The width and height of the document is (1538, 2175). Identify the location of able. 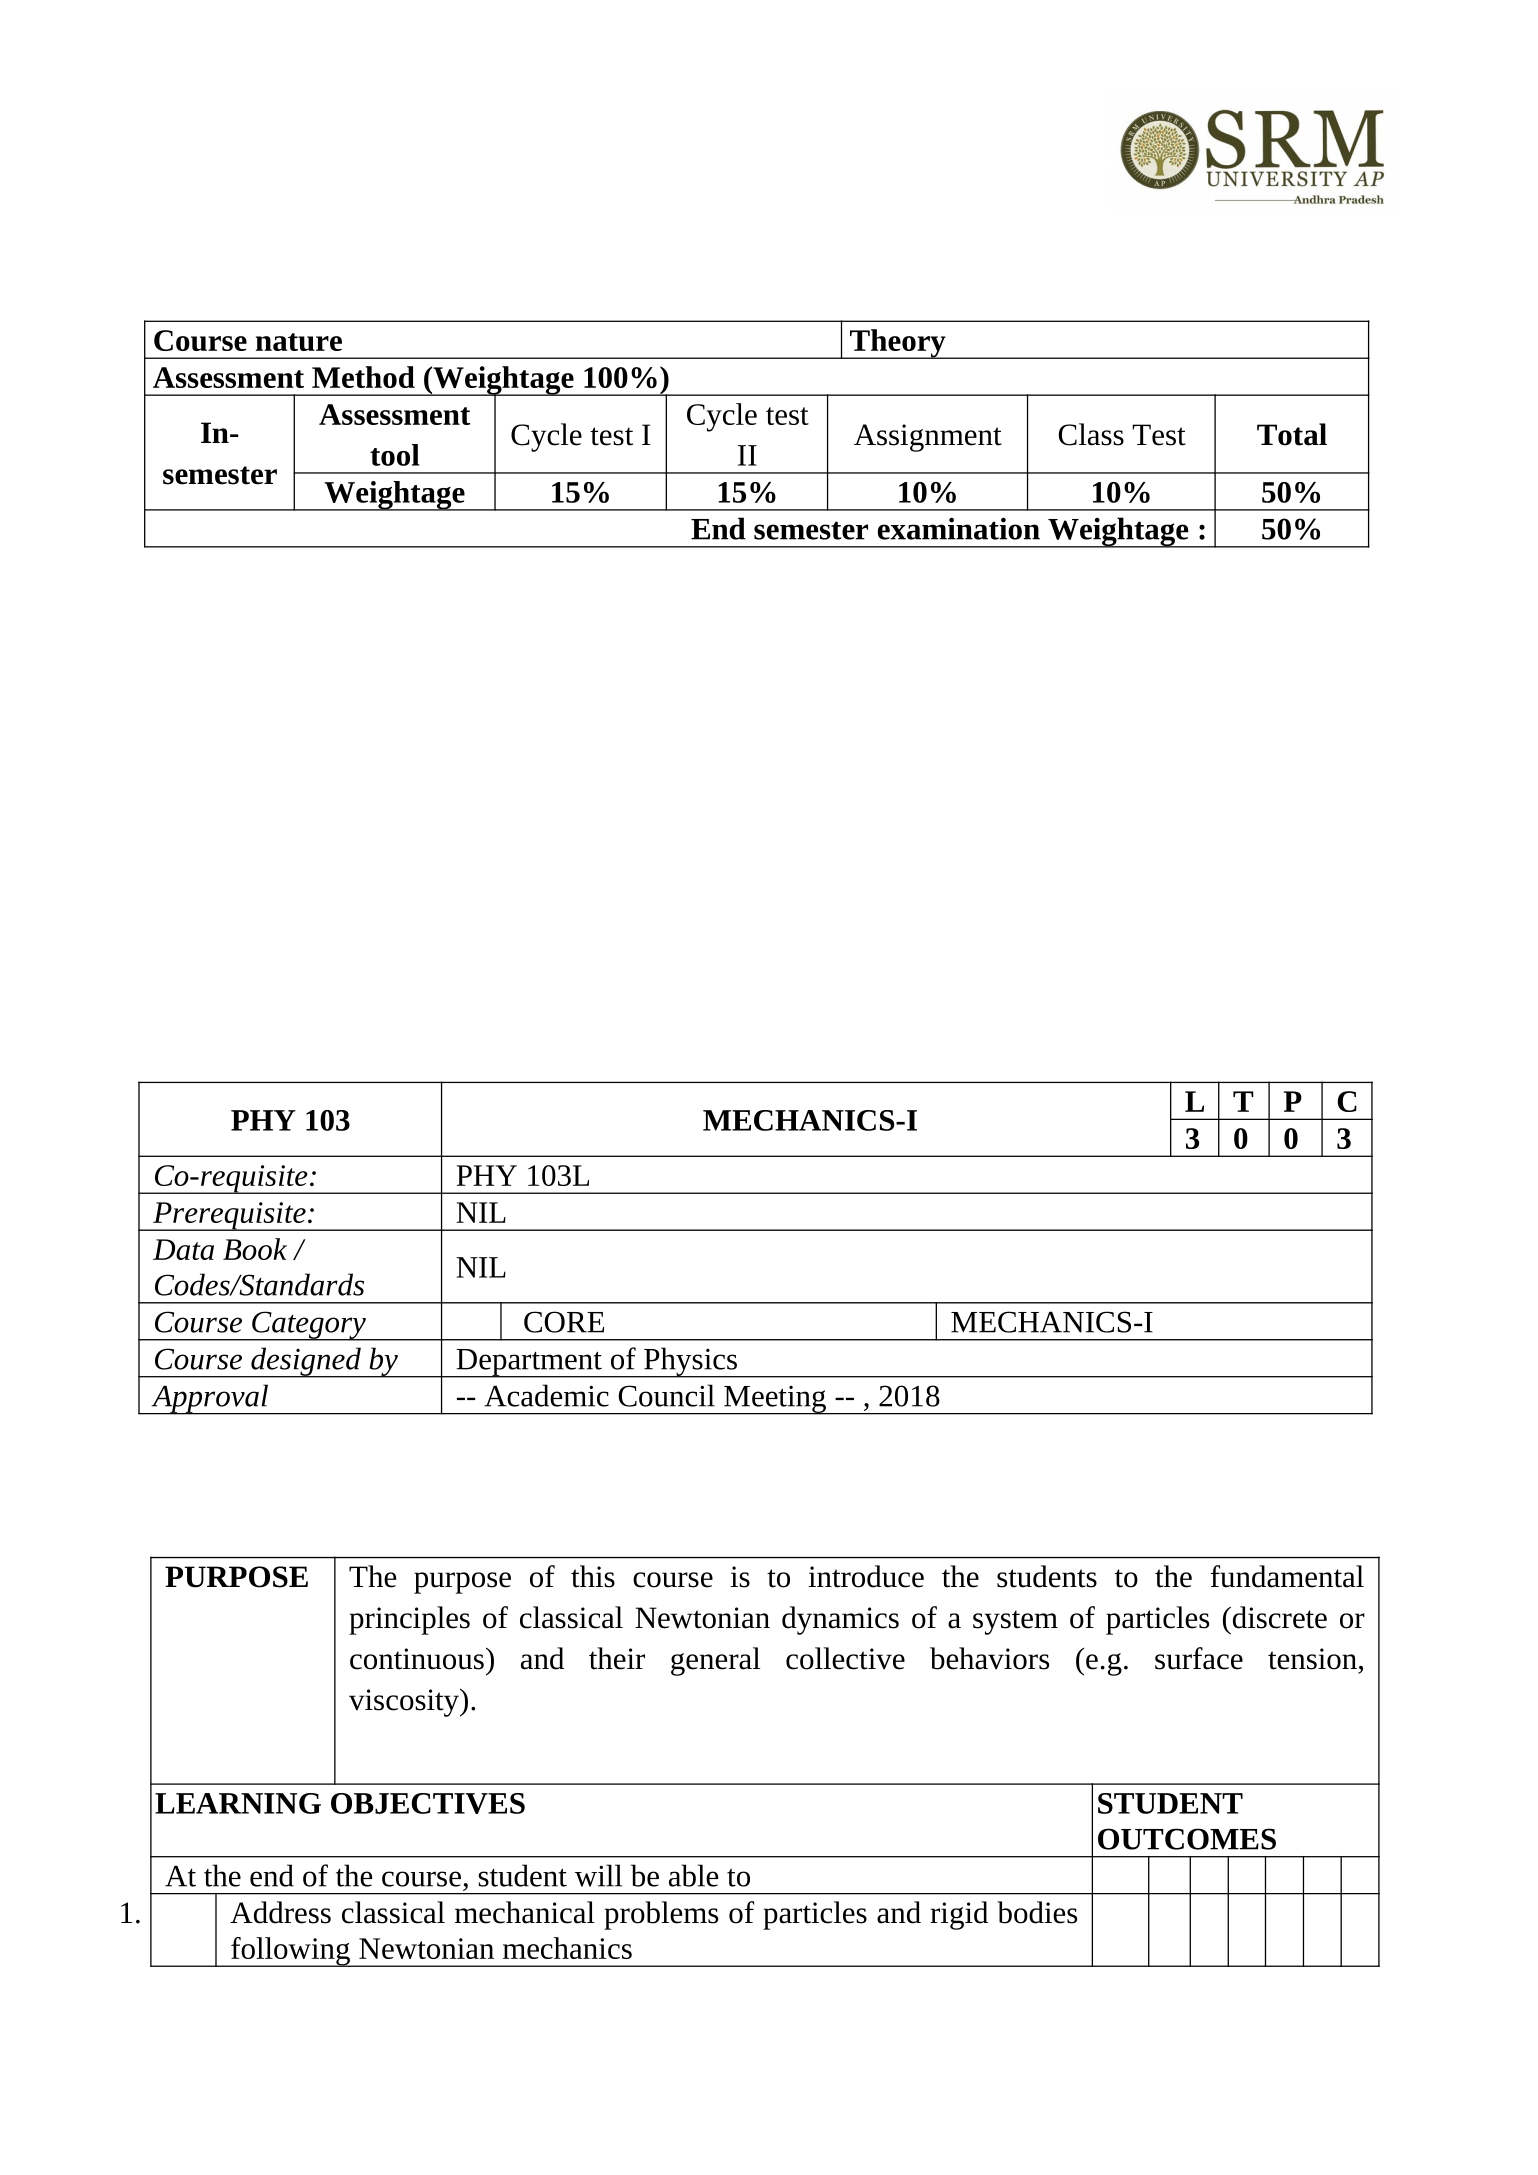
(693, 1875).
